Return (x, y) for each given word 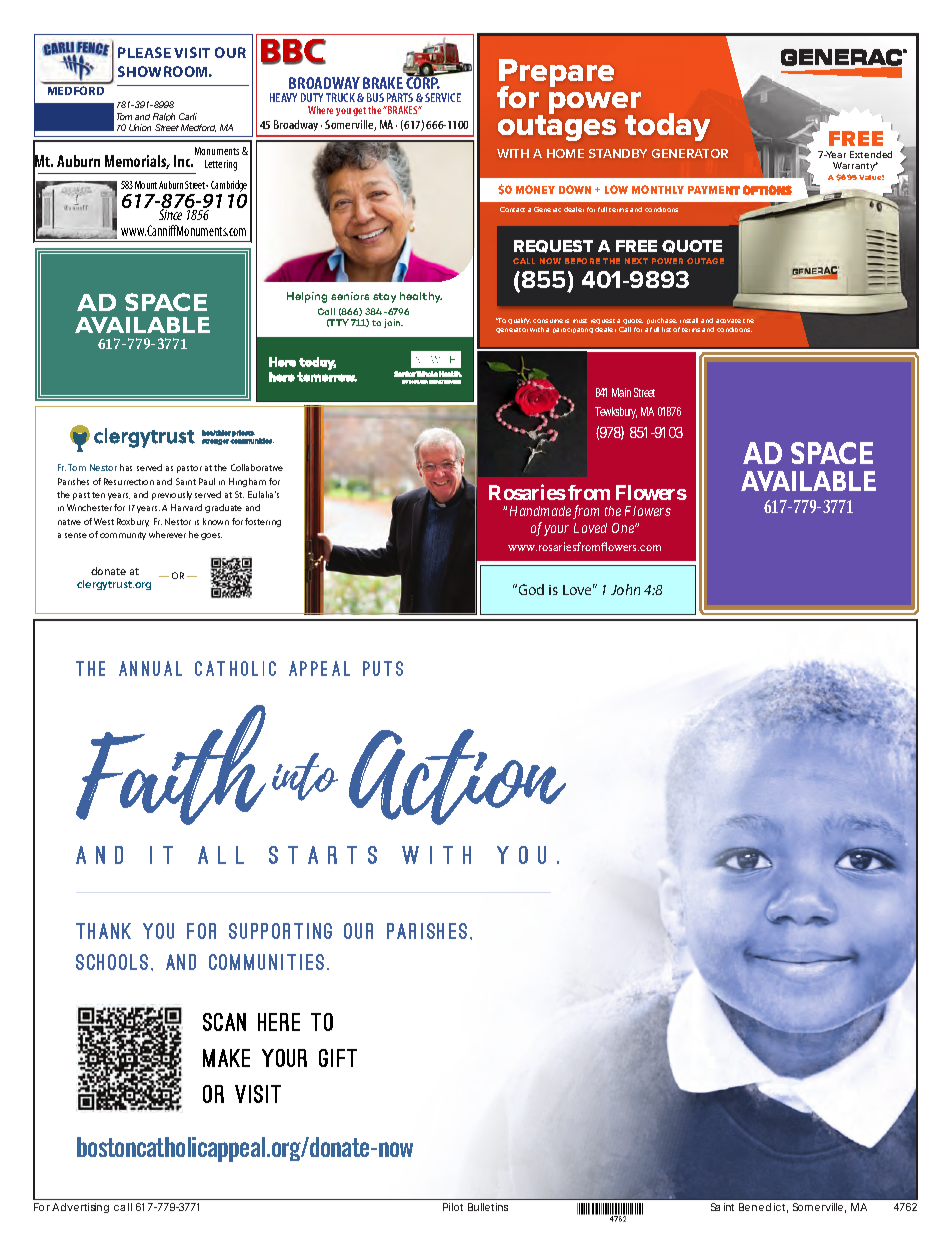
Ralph (164, 117)
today (667, 127)
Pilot (453, 1207)
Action (457, 777)
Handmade (540, 511)
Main (621, 392)
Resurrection (129, 481)
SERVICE (443, 97)
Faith (171, 765)
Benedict (763, 1208)
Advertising (80, 1208)
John (625, 589)
